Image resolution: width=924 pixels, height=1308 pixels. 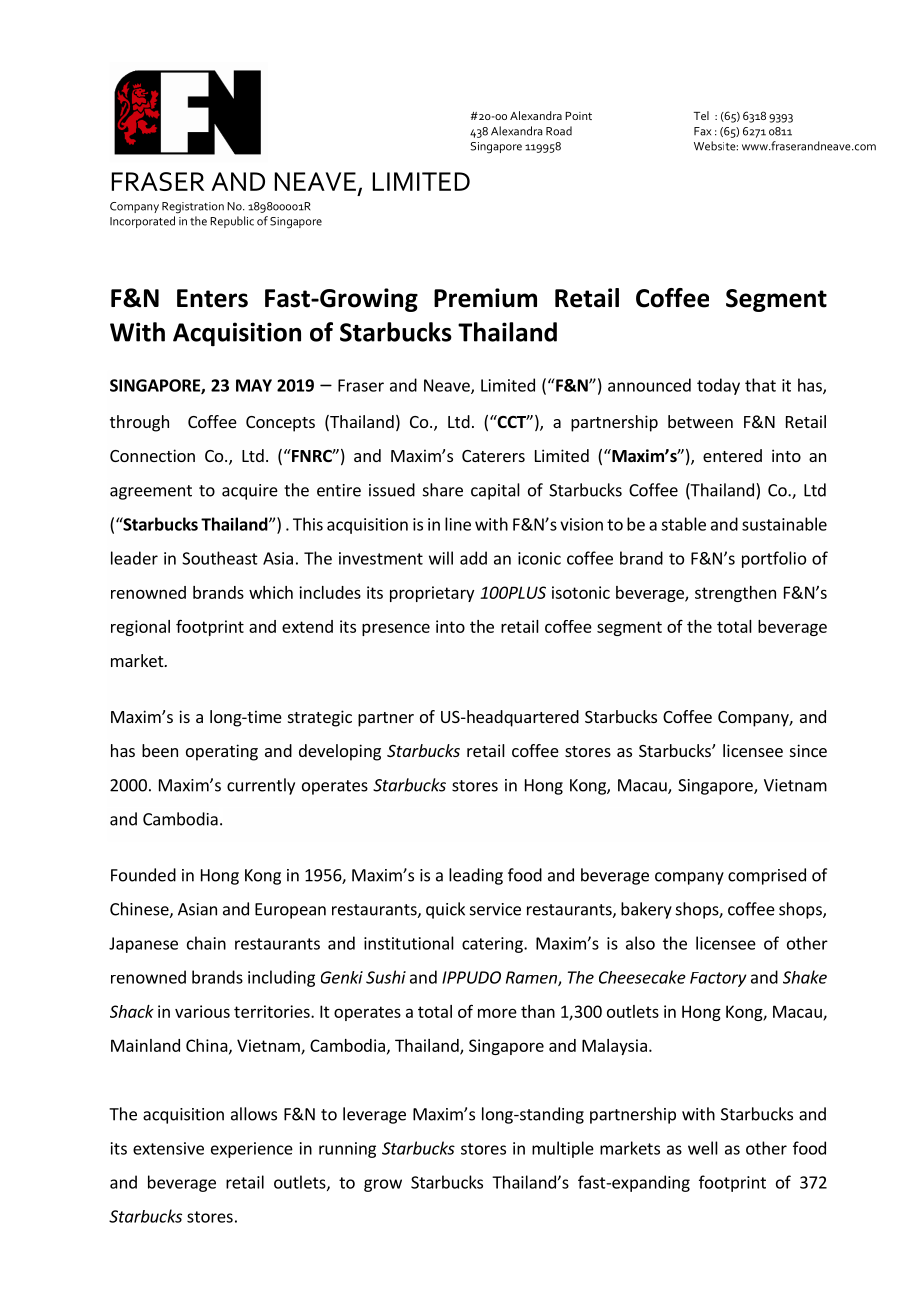 What do you see at coordinates (254, 1114) in the document?
I see `allows` at bounding box center [254, 1114].
